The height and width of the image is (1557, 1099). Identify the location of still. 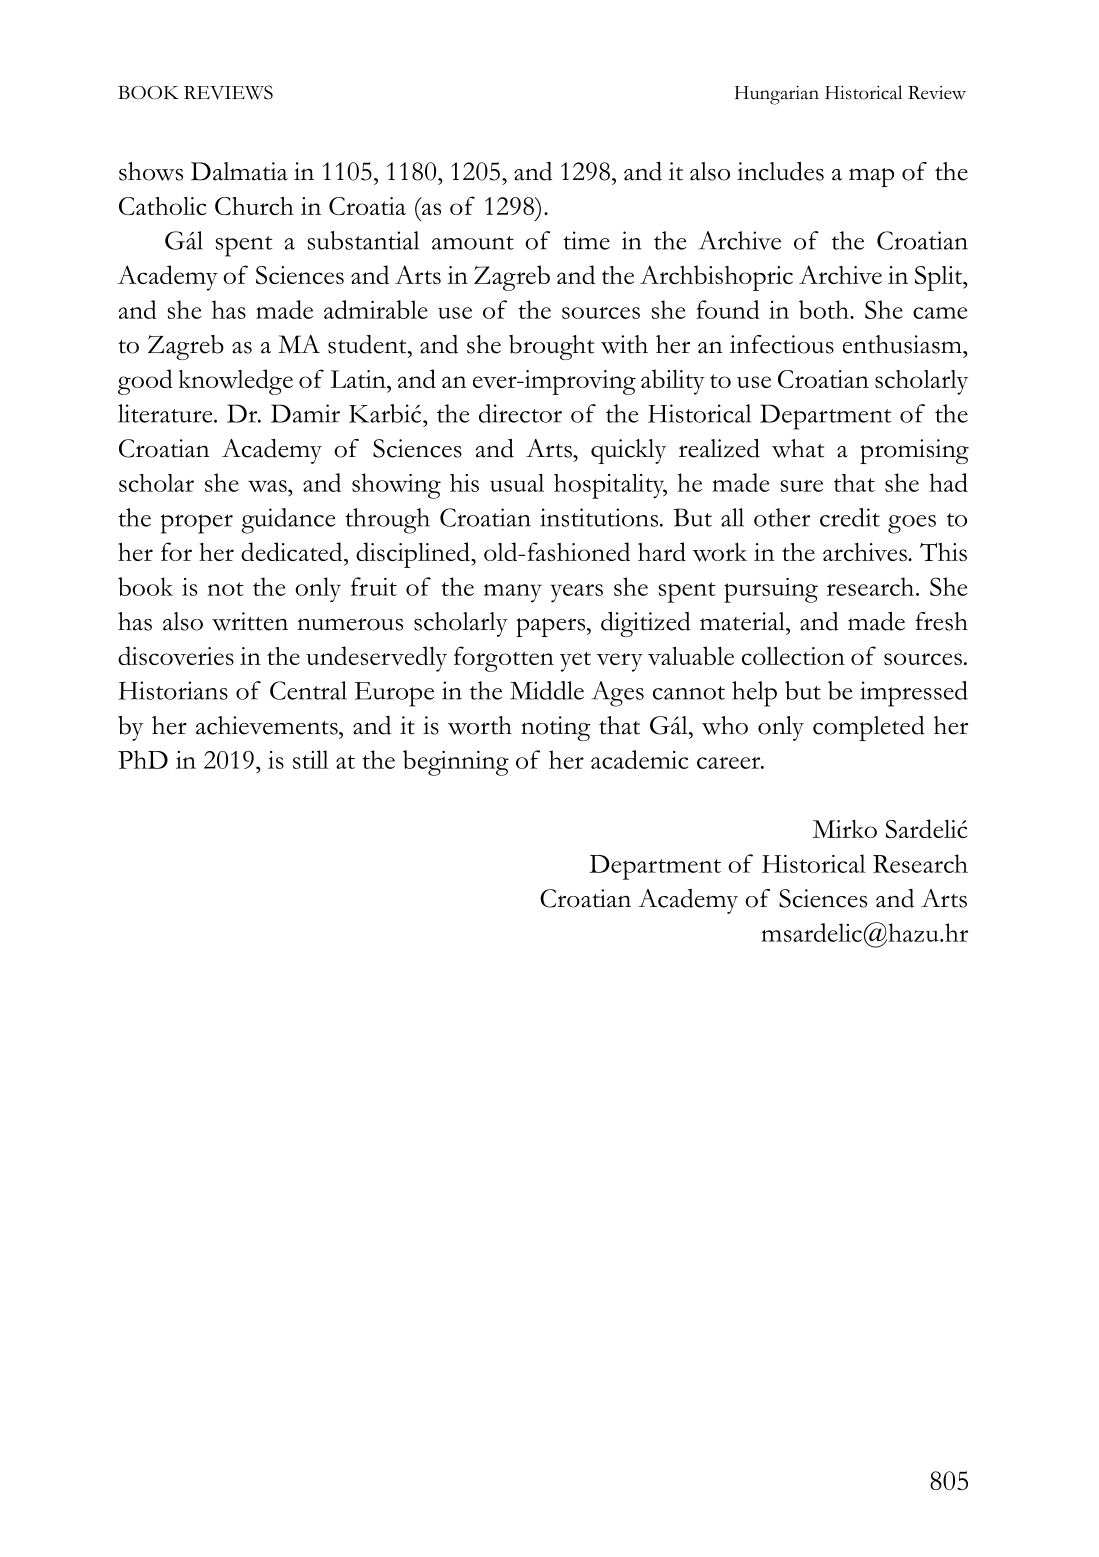
(311, 759).
